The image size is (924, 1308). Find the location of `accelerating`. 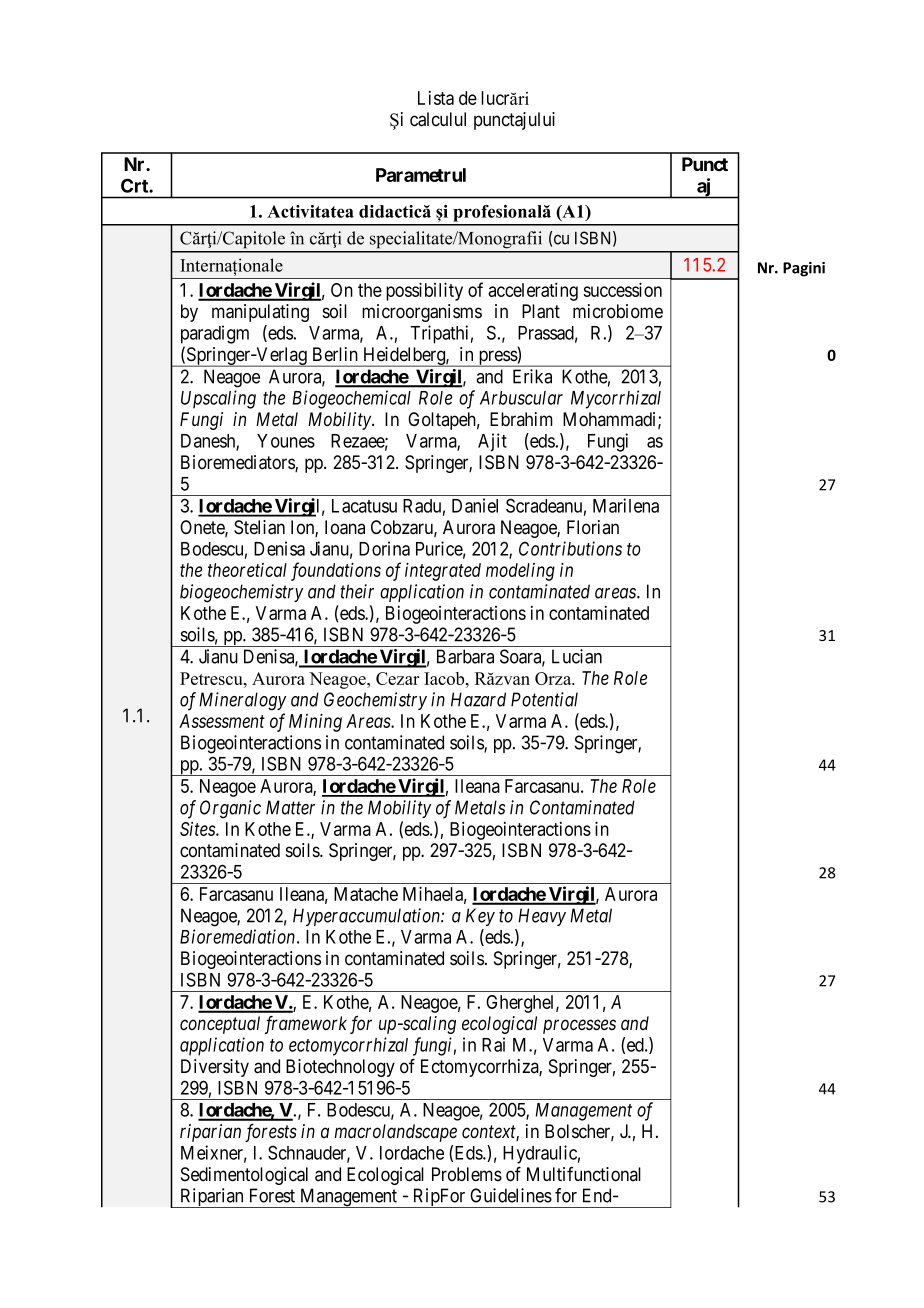

accelerating is located at coordinates (533, 292).
